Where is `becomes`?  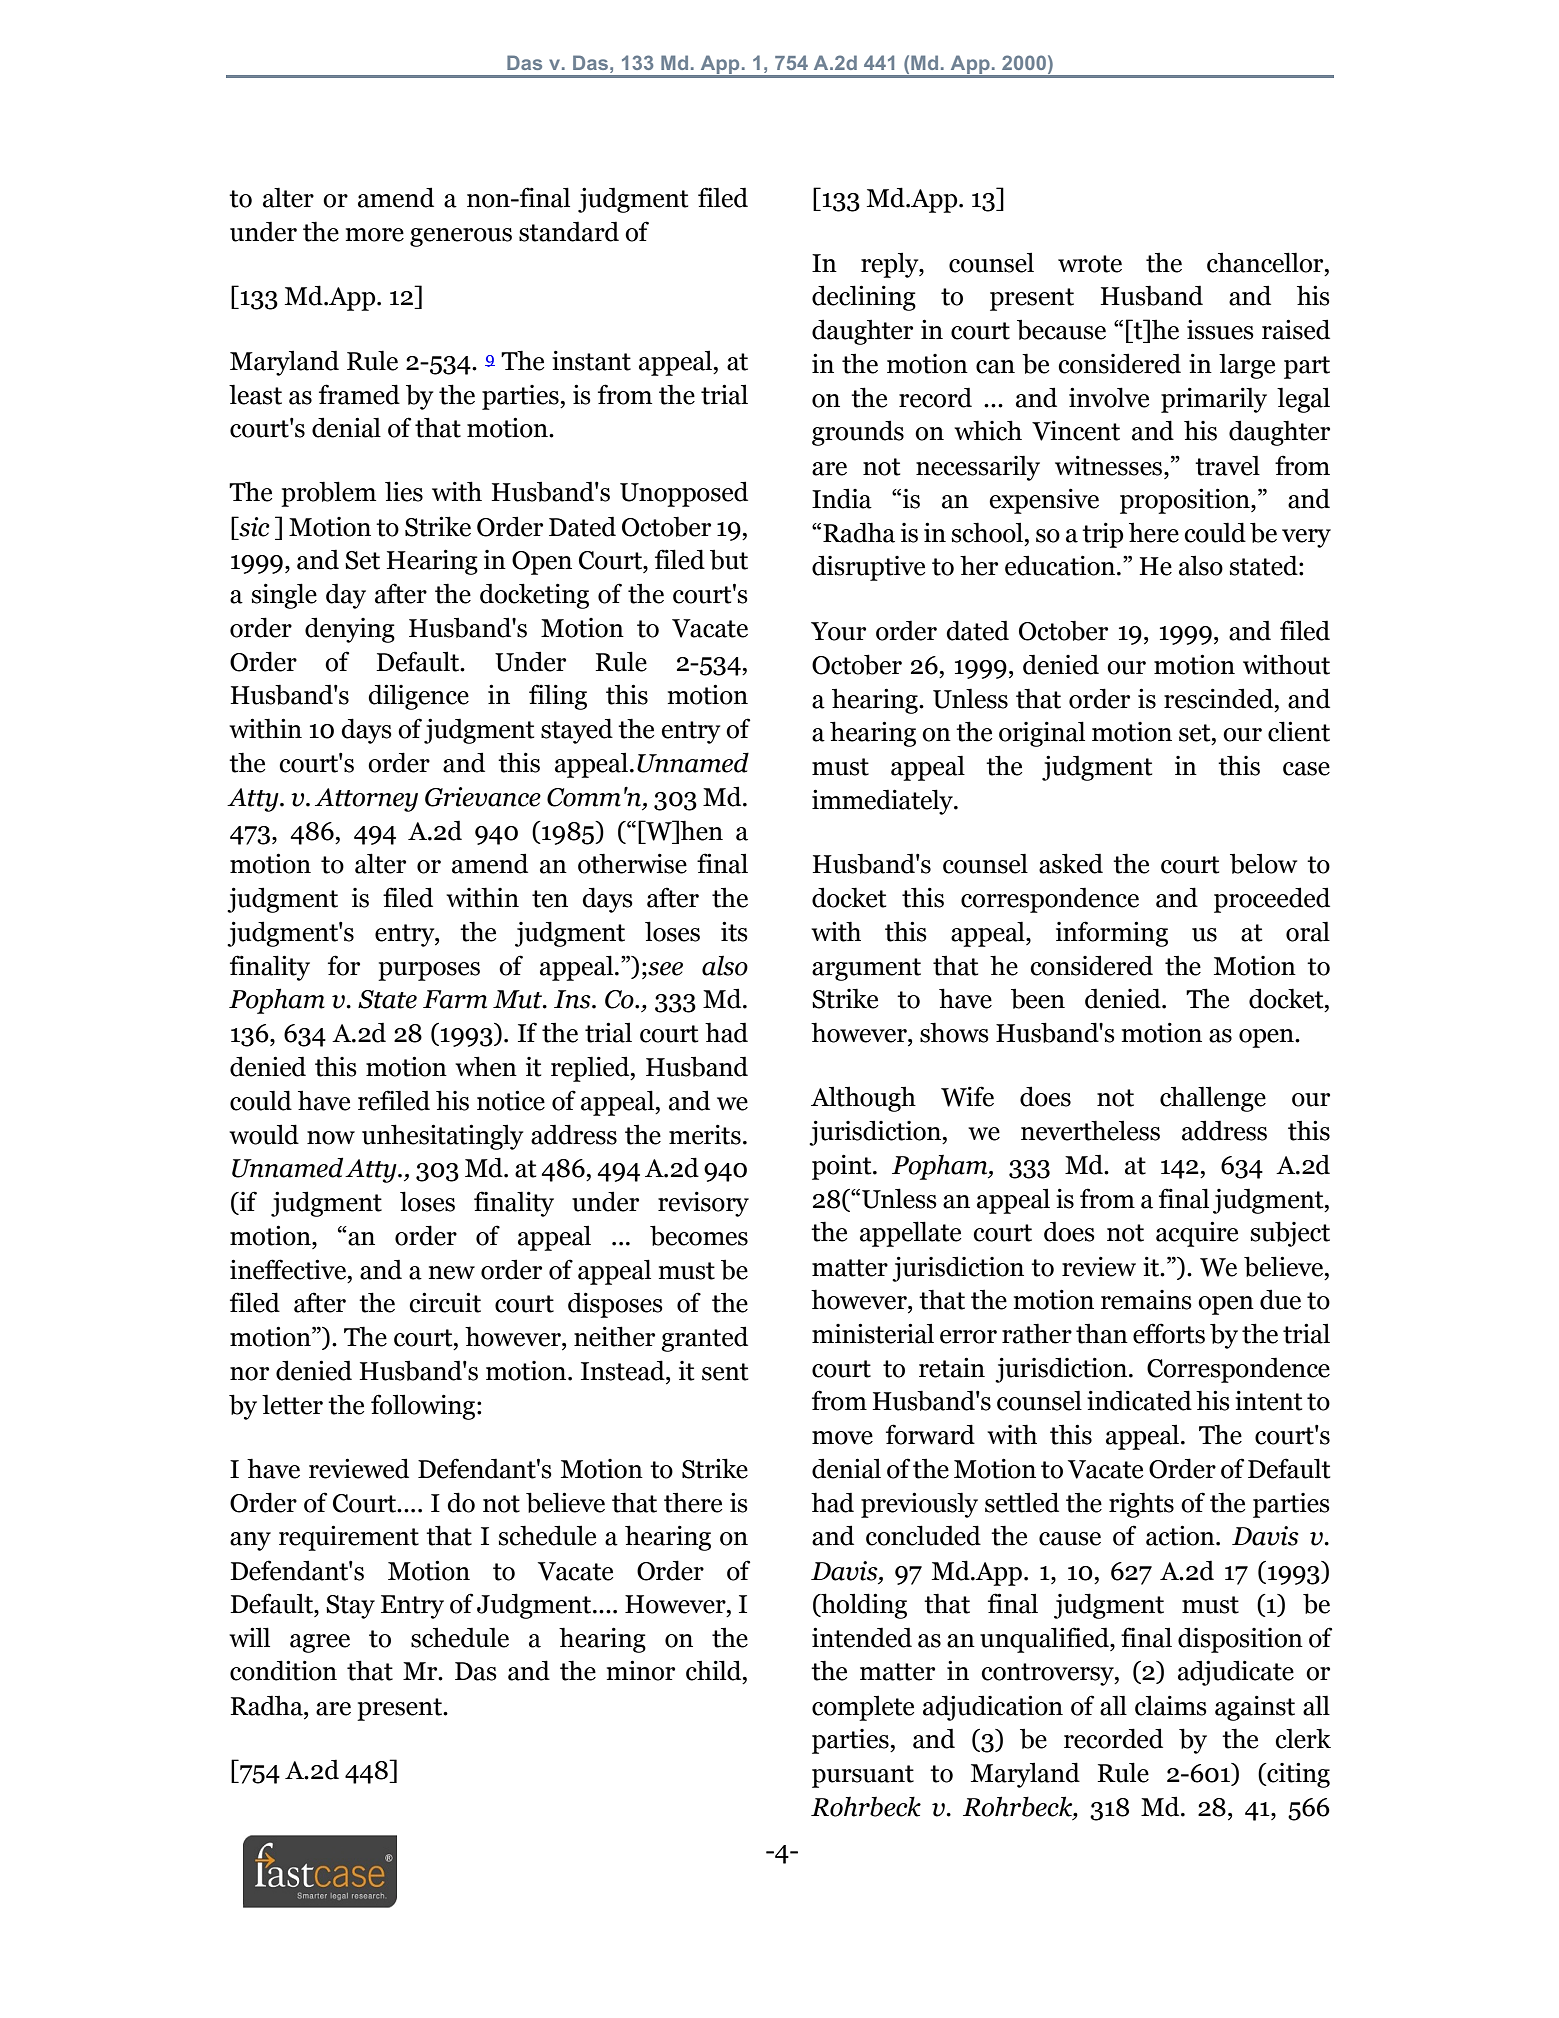 becomes is located at coordinates (699, 1235).
